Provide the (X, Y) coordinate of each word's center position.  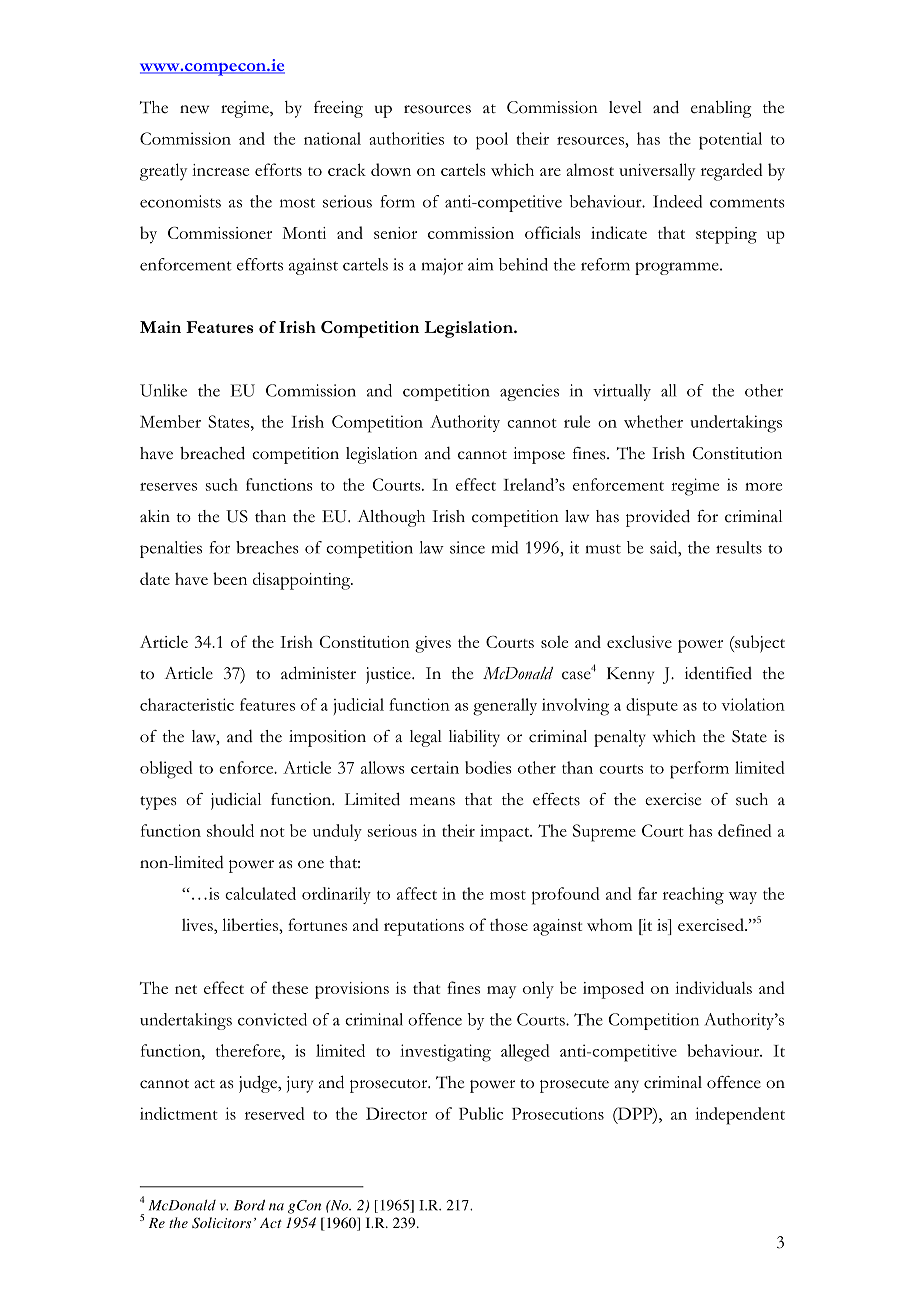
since (467, 547)
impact (506, 833)
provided (658, 518)
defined (745, 830)
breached (212, 453)
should (230, 830)
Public (481, 1113)
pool (492, 141)
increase (220, 170)
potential (730, 141)
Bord (249, 1205)
